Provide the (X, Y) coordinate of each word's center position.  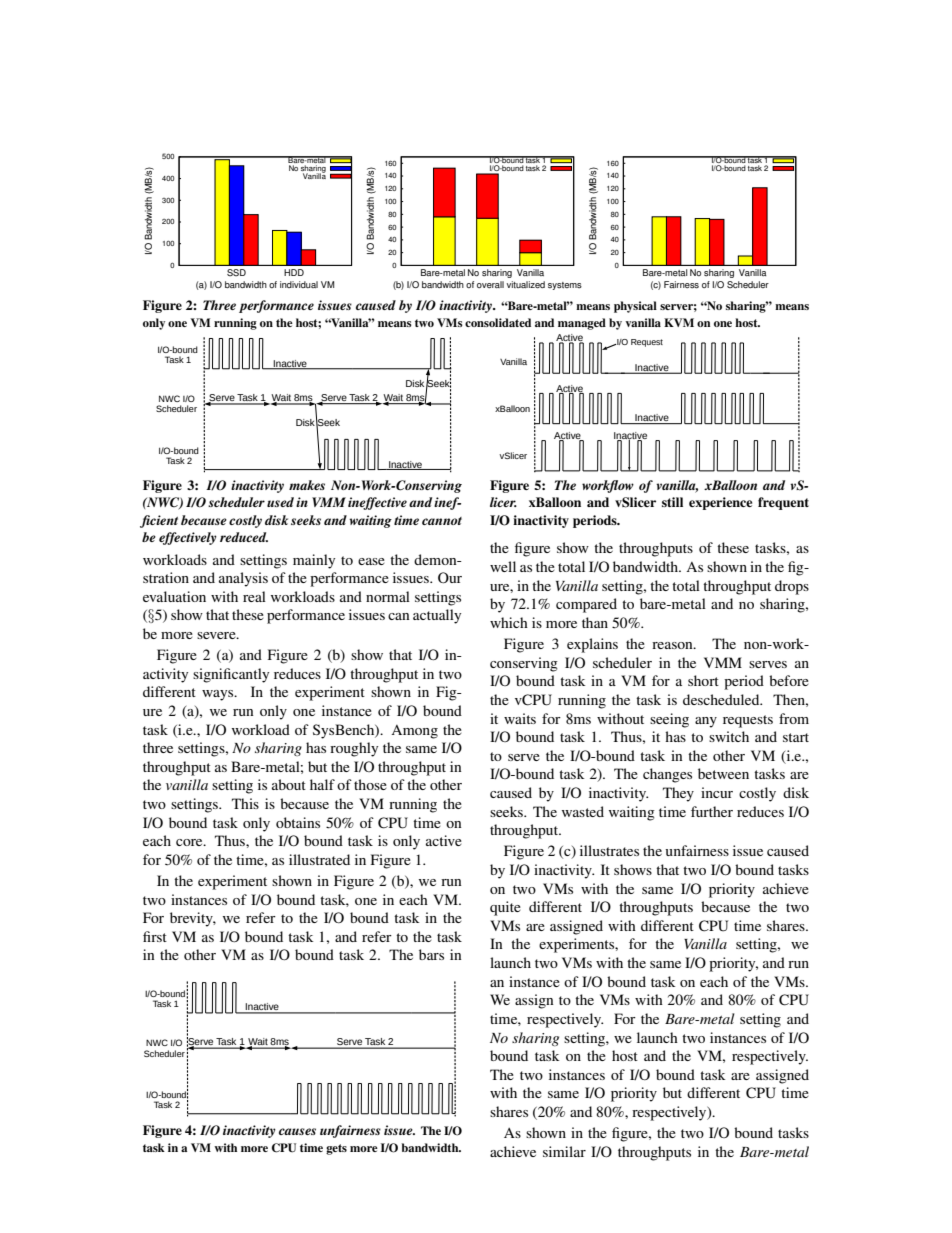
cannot (442, 521)
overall (490, 284)
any (706, 722)
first (155, 936)
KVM (679, 322)
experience (720, 503)
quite (505, 908)
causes (297, 1131)
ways (219, 695)
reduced (244, 537)
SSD (236, 272)
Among (414, 732)
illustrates (609, 850)
